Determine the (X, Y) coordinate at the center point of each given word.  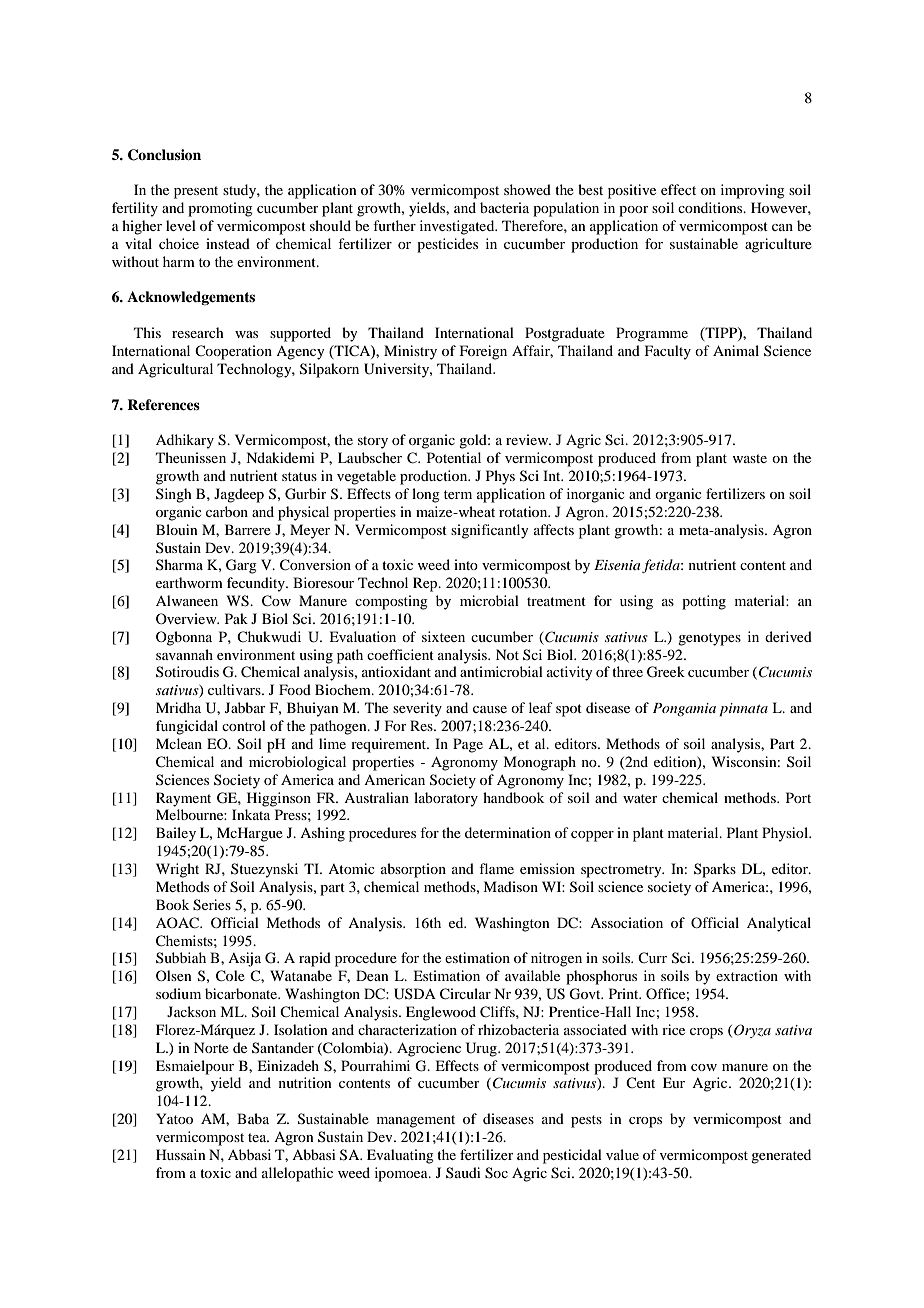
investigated (458, 227)
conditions (711, 207)
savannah (184, 654)
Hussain (181, 1154)
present (196, 192)
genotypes (709, 639)
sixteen (443, 636)
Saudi (463, 1172)
